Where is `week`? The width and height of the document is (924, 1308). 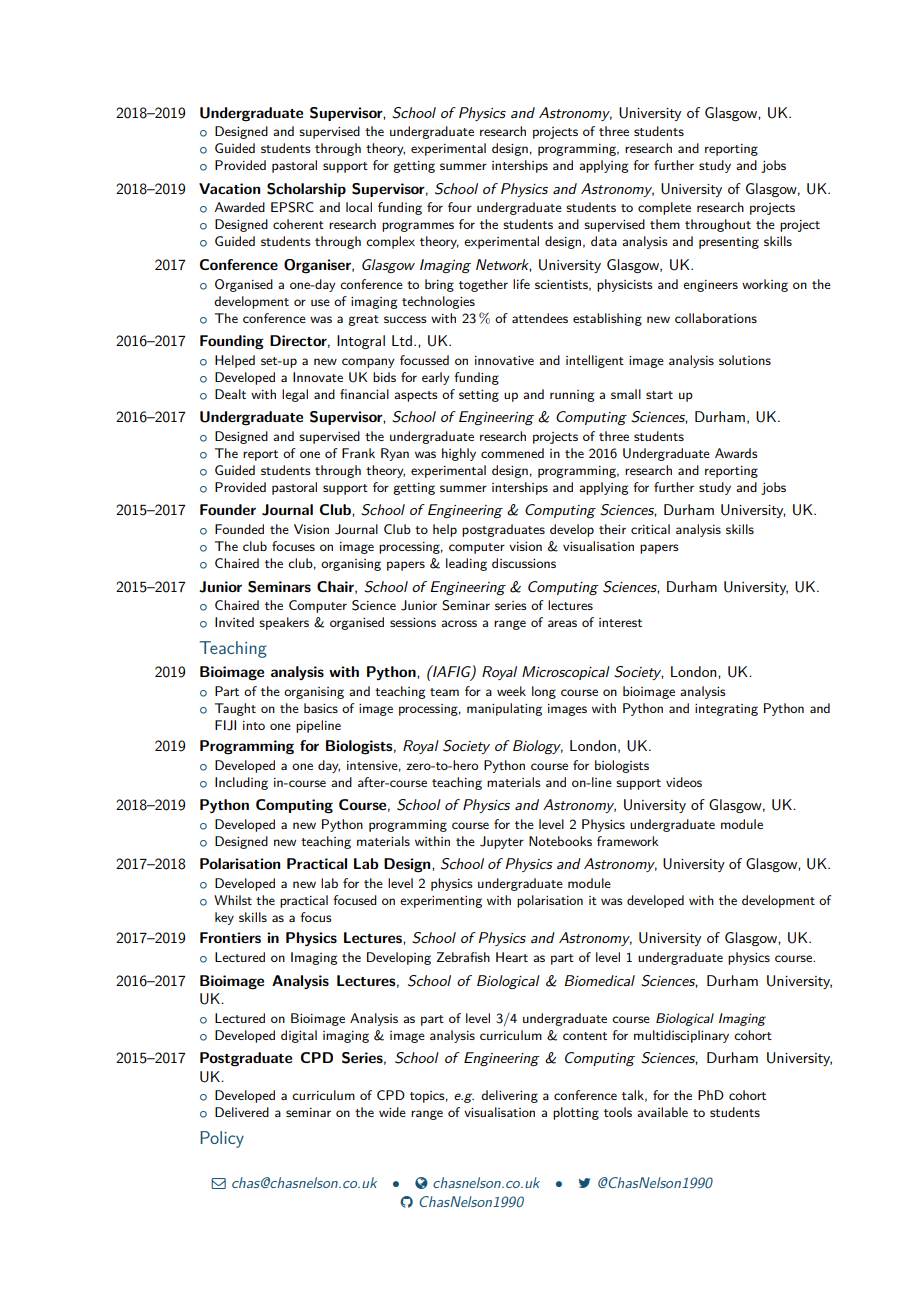 week is located at coordinates (511, 691).
